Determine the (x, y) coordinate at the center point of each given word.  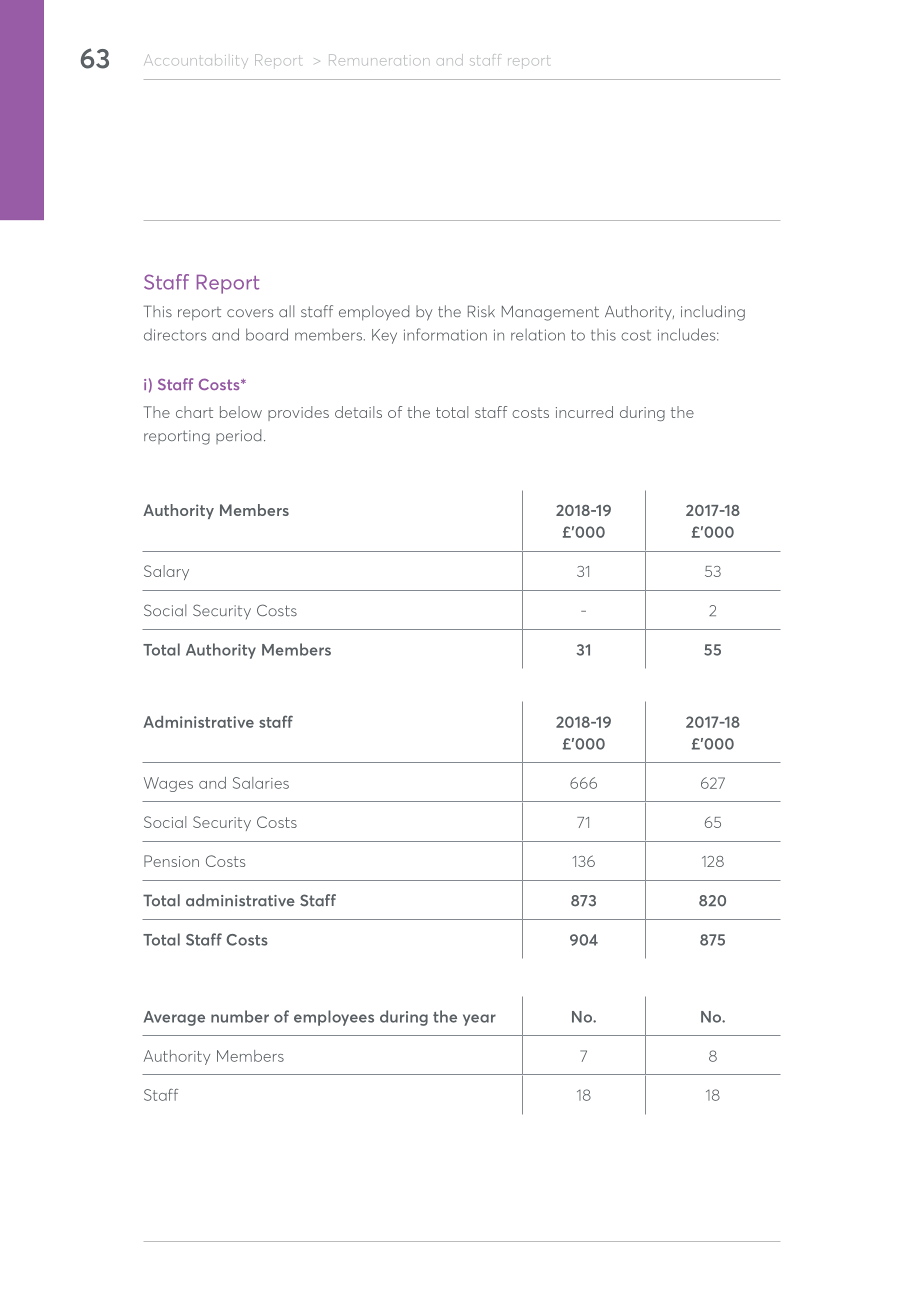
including (713, 313)
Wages (168, 784)
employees (334, 1018)
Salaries (261, 783)
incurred (584, 412)
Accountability (196, 61)
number (240, 1016)
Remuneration (379, 60)
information (445, 334)
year (479, 1020)
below (241, 412)
